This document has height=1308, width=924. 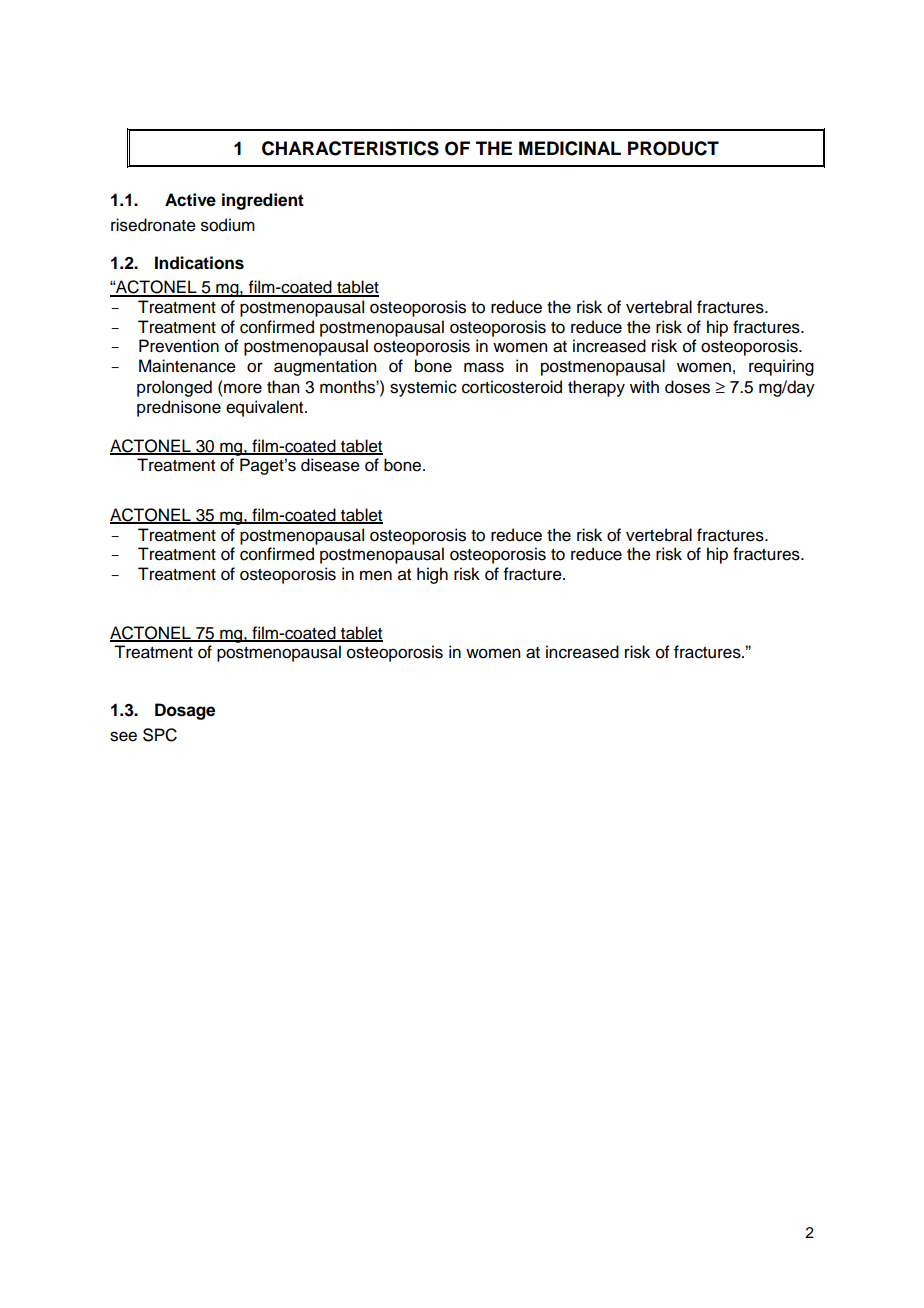 What do you see at coordinates (190, 200) in the document?
I see `Active` at bounding box center [190, 200].
